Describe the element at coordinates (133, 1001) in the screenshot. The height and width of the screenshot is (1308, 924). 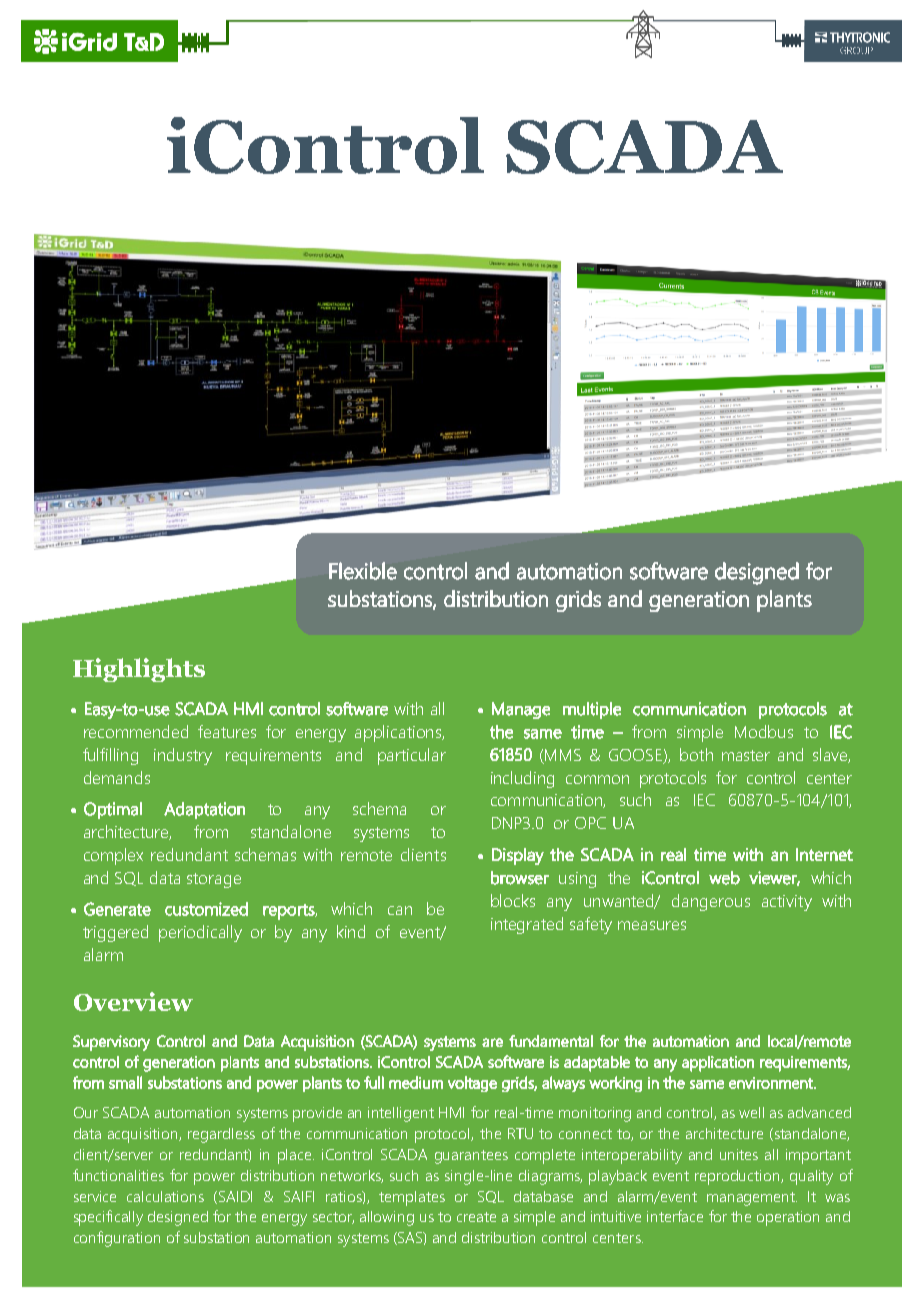
I see `Overview` at that location.
